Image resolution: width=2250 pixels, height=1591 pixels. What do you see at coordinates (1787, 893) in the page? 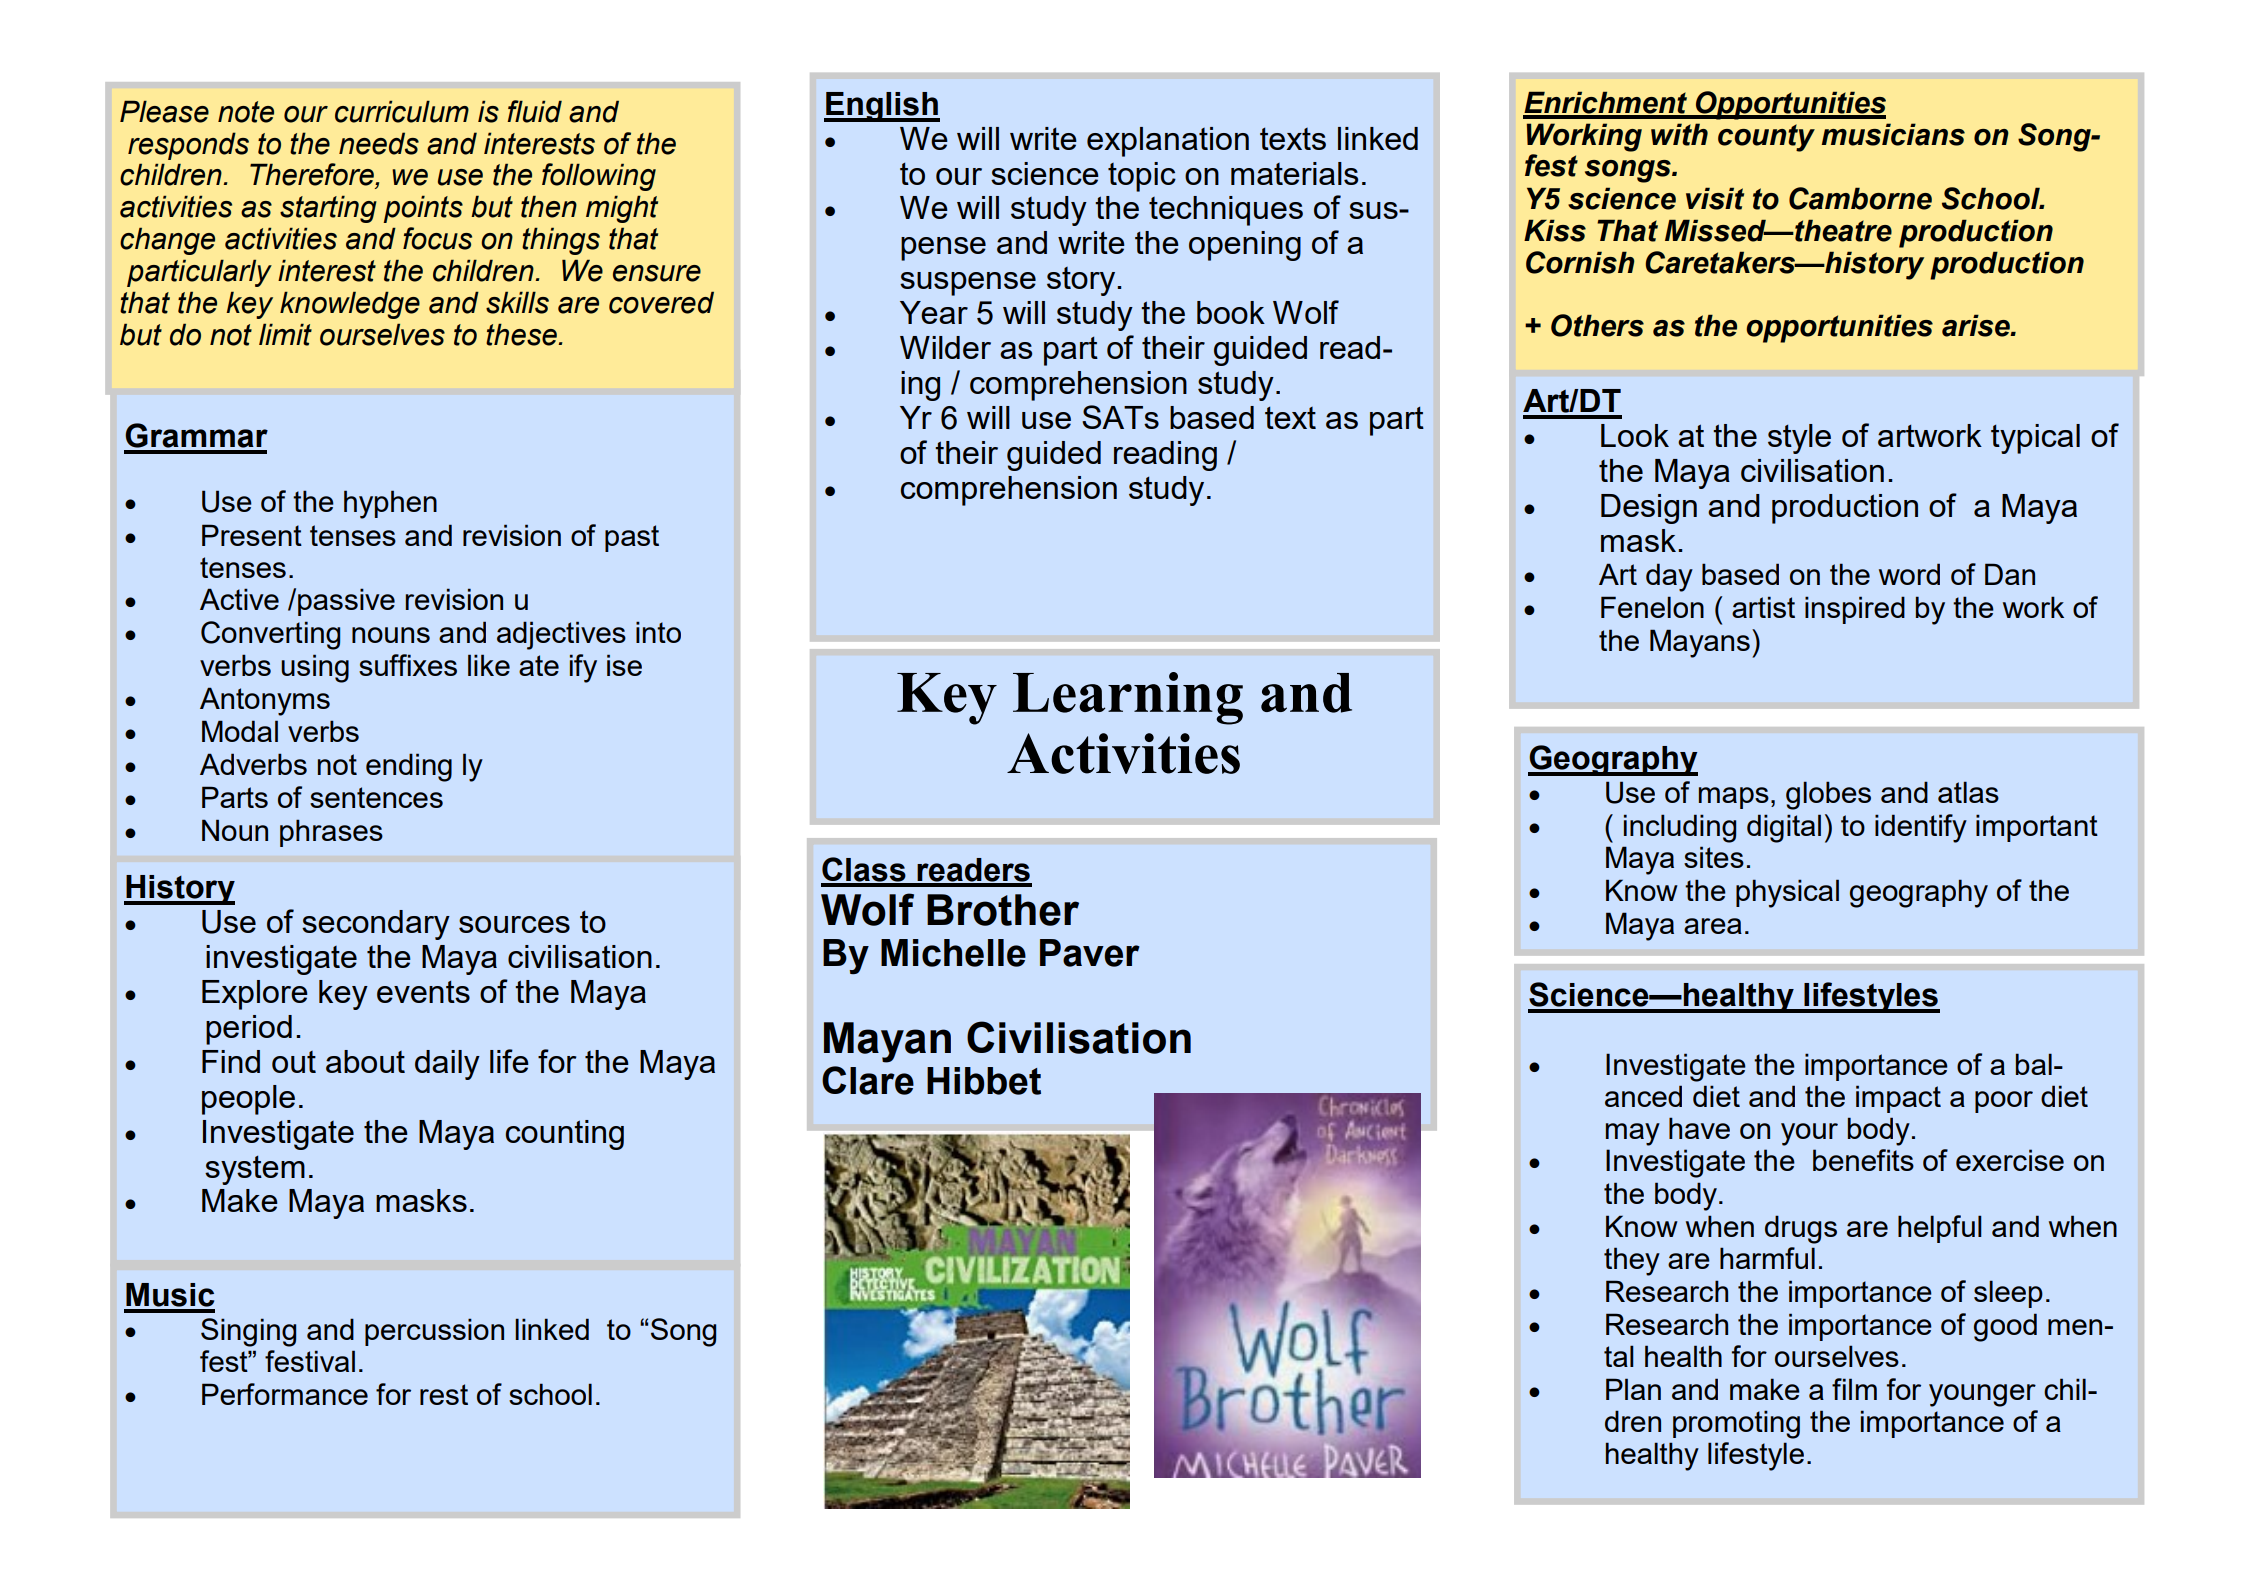
I see `physical` at bounding box center [1787, 893].
